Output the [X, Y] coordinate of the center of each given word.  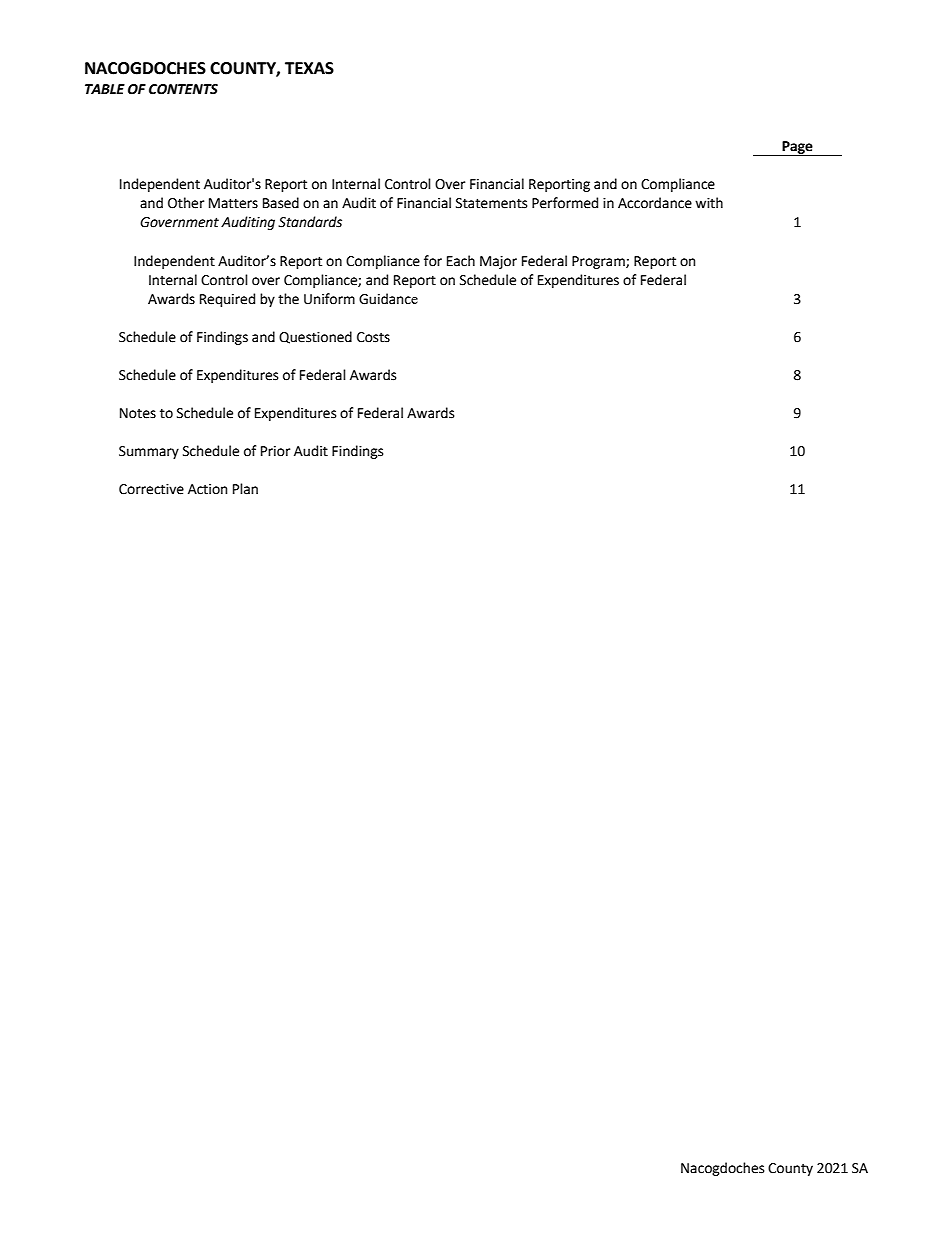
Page [797, 148]
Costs [373, 337]
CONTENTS [183, 89]
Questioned [315, 337]
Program [599, 262]
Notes [138, 413]
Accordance [655, 203]
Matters [233, 203]
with [709, 203]
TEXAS [309, 68]
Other [186, 203]
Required [227, 300]
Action [207, 489]
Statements [491, 203]
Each [461, 261]
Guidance [388, 299]
